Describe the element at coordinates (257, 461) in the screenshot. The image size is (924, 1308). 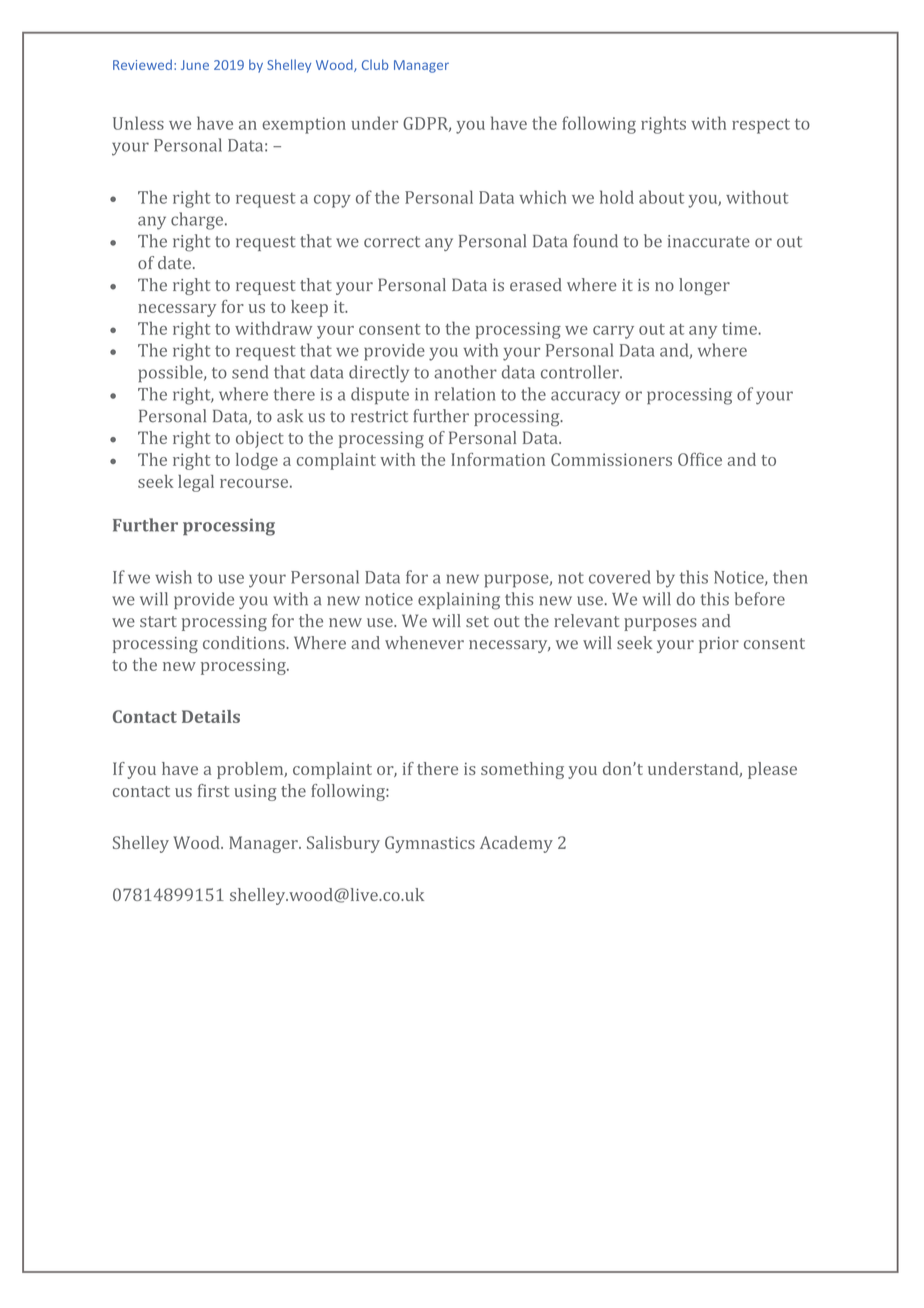
I see `lodge` at that location.
